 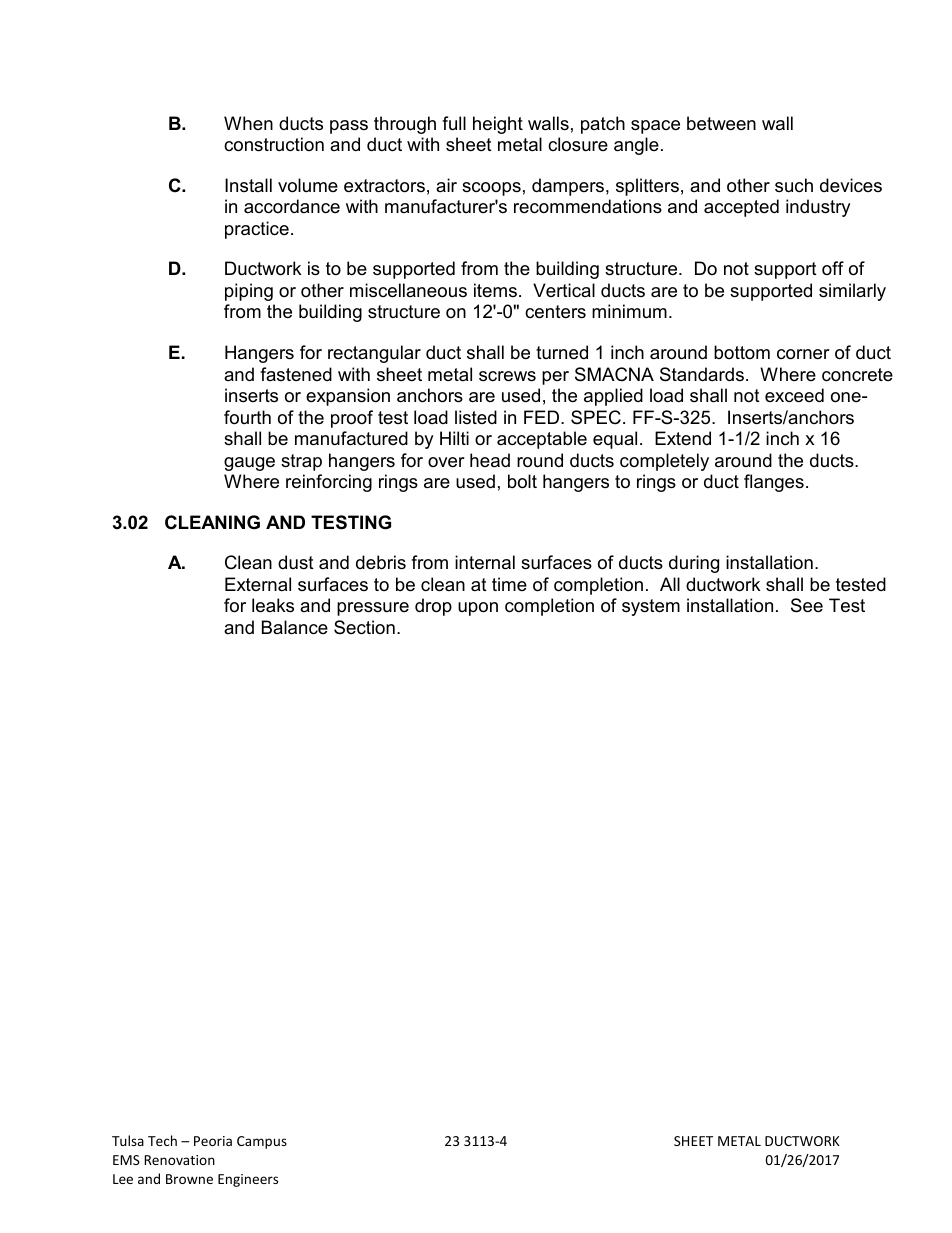 What do you see at coordinates (807, 605) in the screenshot?
I see `See` at bounding box center [807, 605].
